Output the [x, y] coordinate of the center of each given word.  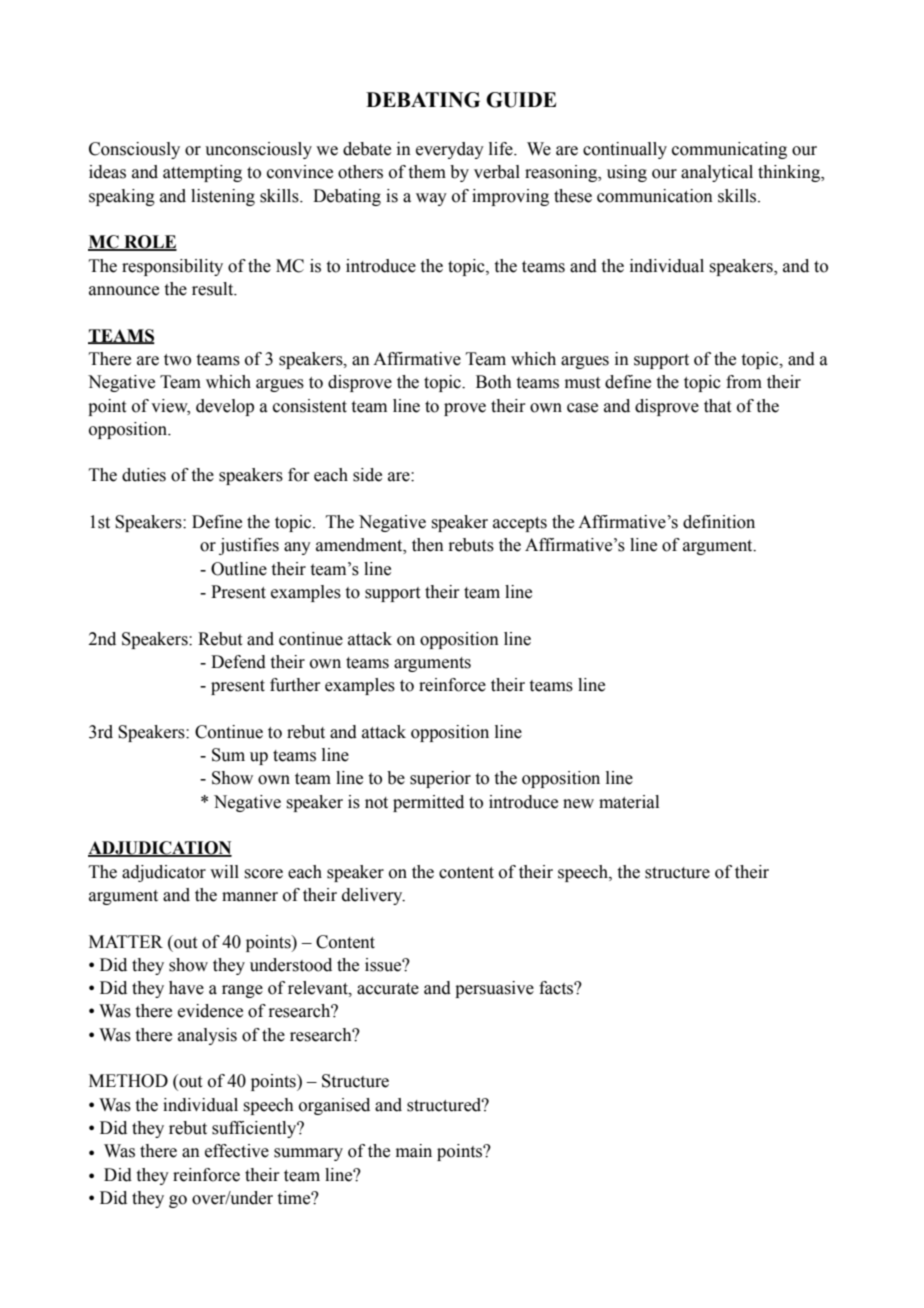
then [428, 545]
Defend [238, 662]
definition [719, 522]
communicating [729, 150]
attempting [202, 173]
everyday [450, 150]
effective [237, 1151]
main [414, 1151]
